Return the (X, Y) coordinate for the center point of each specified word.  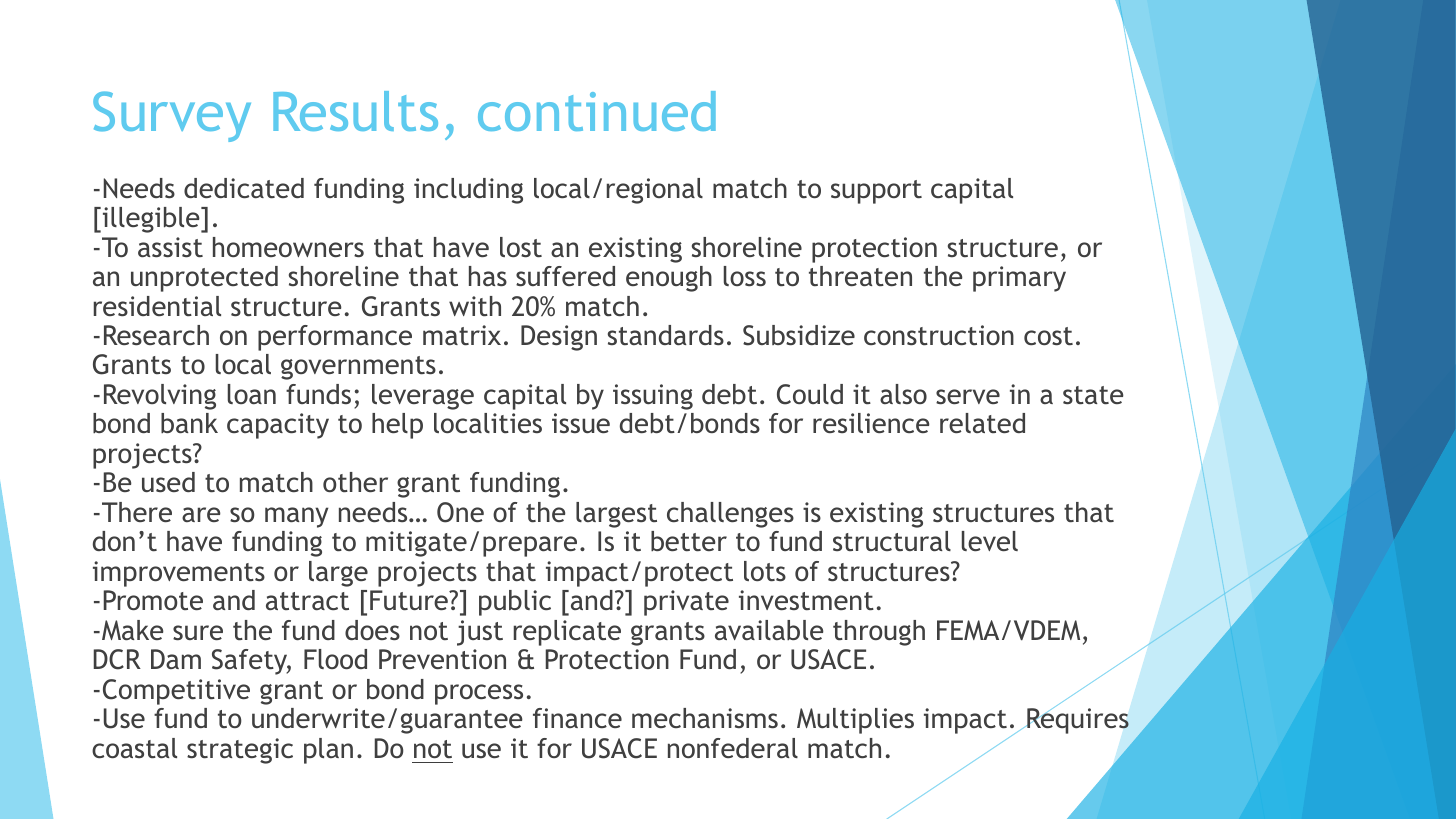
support (876, 192)
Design (559, 338)
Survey (172, 116)
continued (597, 111)
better (689, 541)
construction (939, 335)
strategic (240, 751)
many (297, 517)
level (990, 541)
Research (156, 335)
